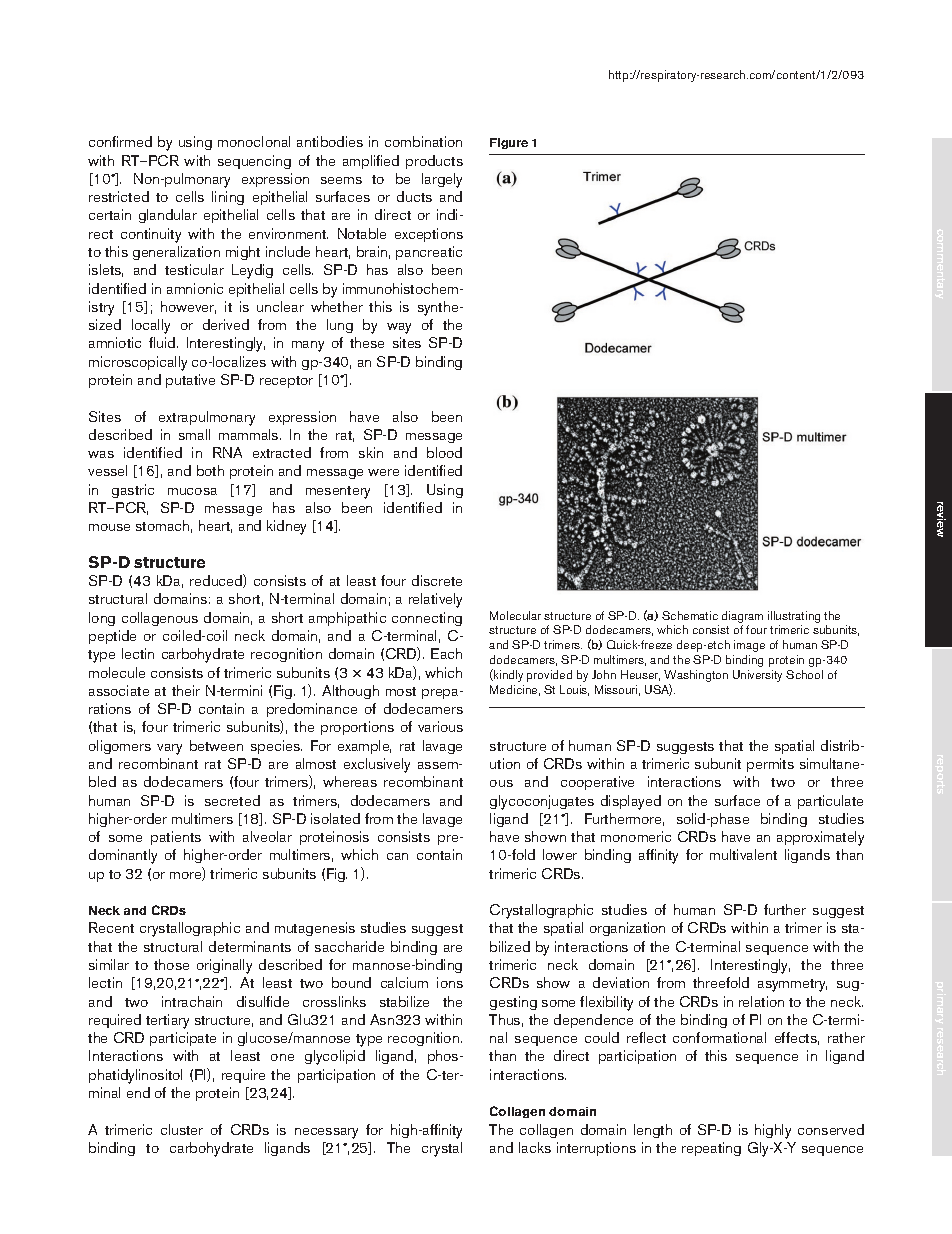 The image size is (952, 1234). I want to click on image, so click(749, 646).
